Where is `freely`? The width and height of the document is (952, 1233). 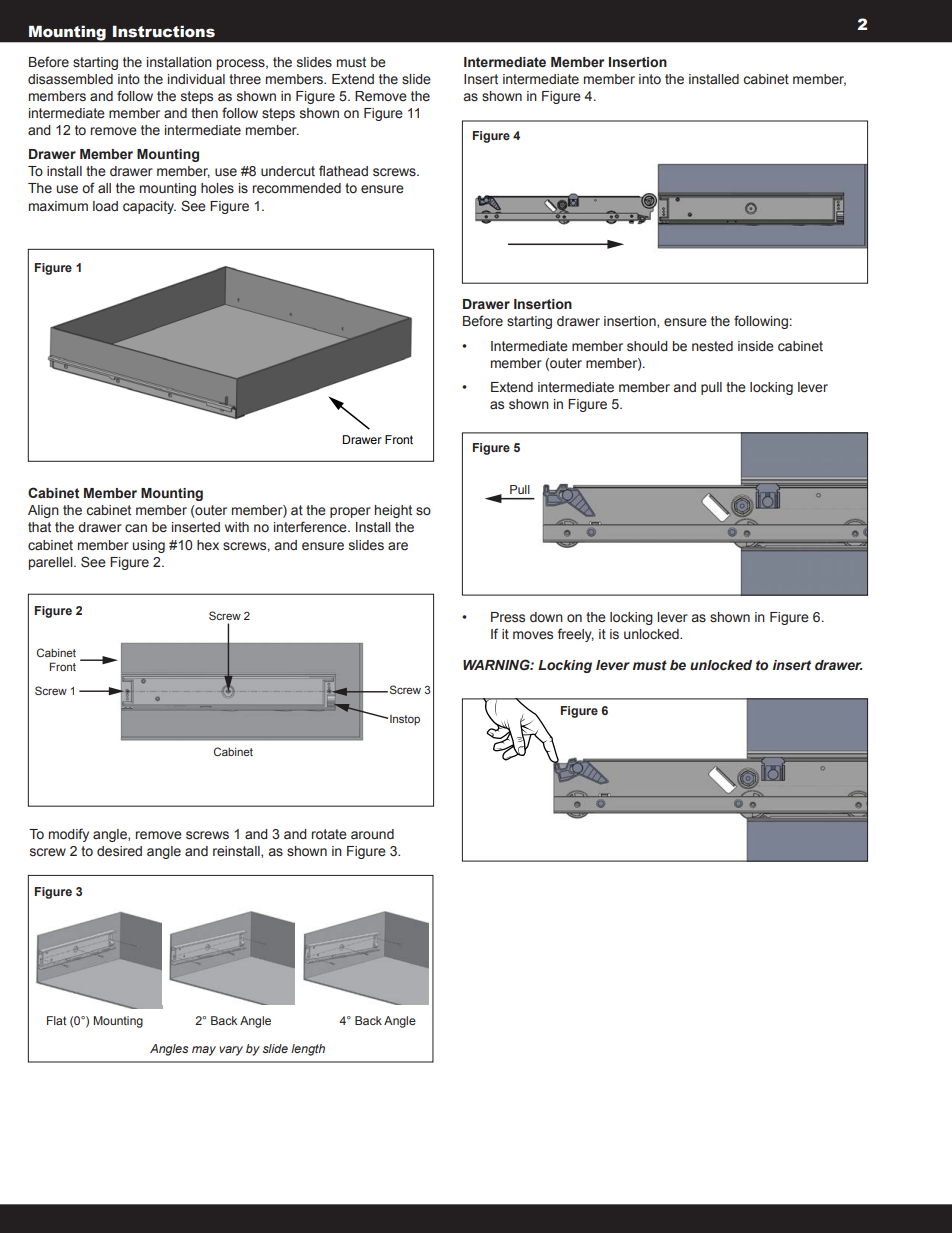
freely is located at coordinates (576, 635).
